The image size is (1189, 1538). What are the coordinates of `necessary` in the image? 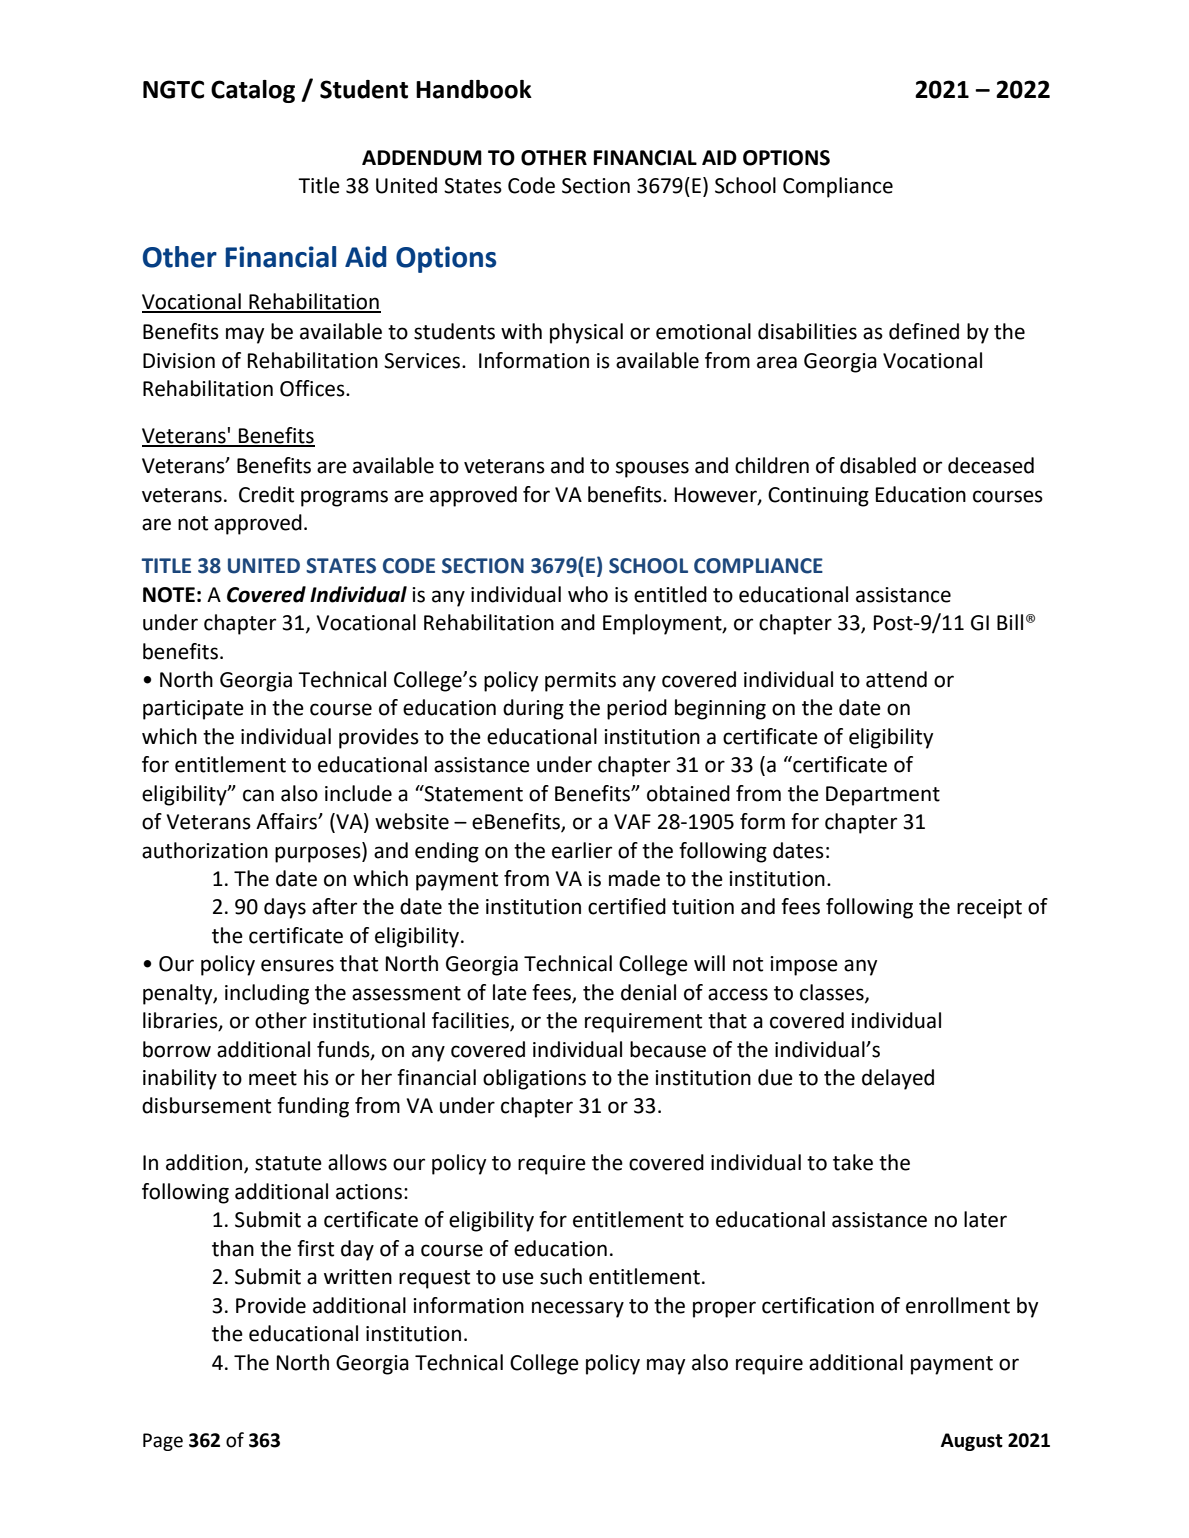 It's located at (578, 1309).
